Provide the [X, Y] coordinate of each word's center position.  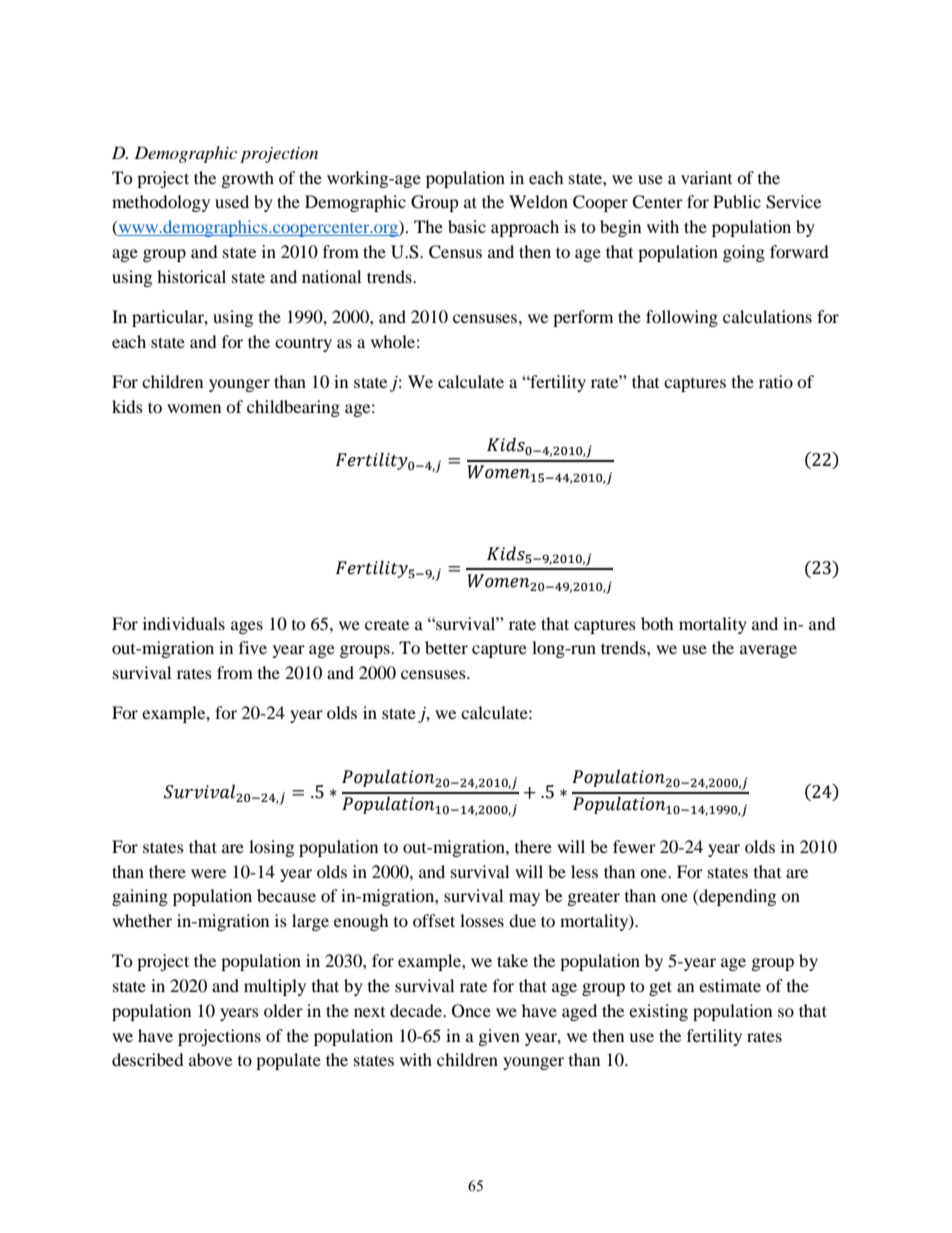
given [499, 1037]
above [210, 1059]
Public [737, 201]
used [232, 201]
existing [658, 1012]
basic [467, 226]
